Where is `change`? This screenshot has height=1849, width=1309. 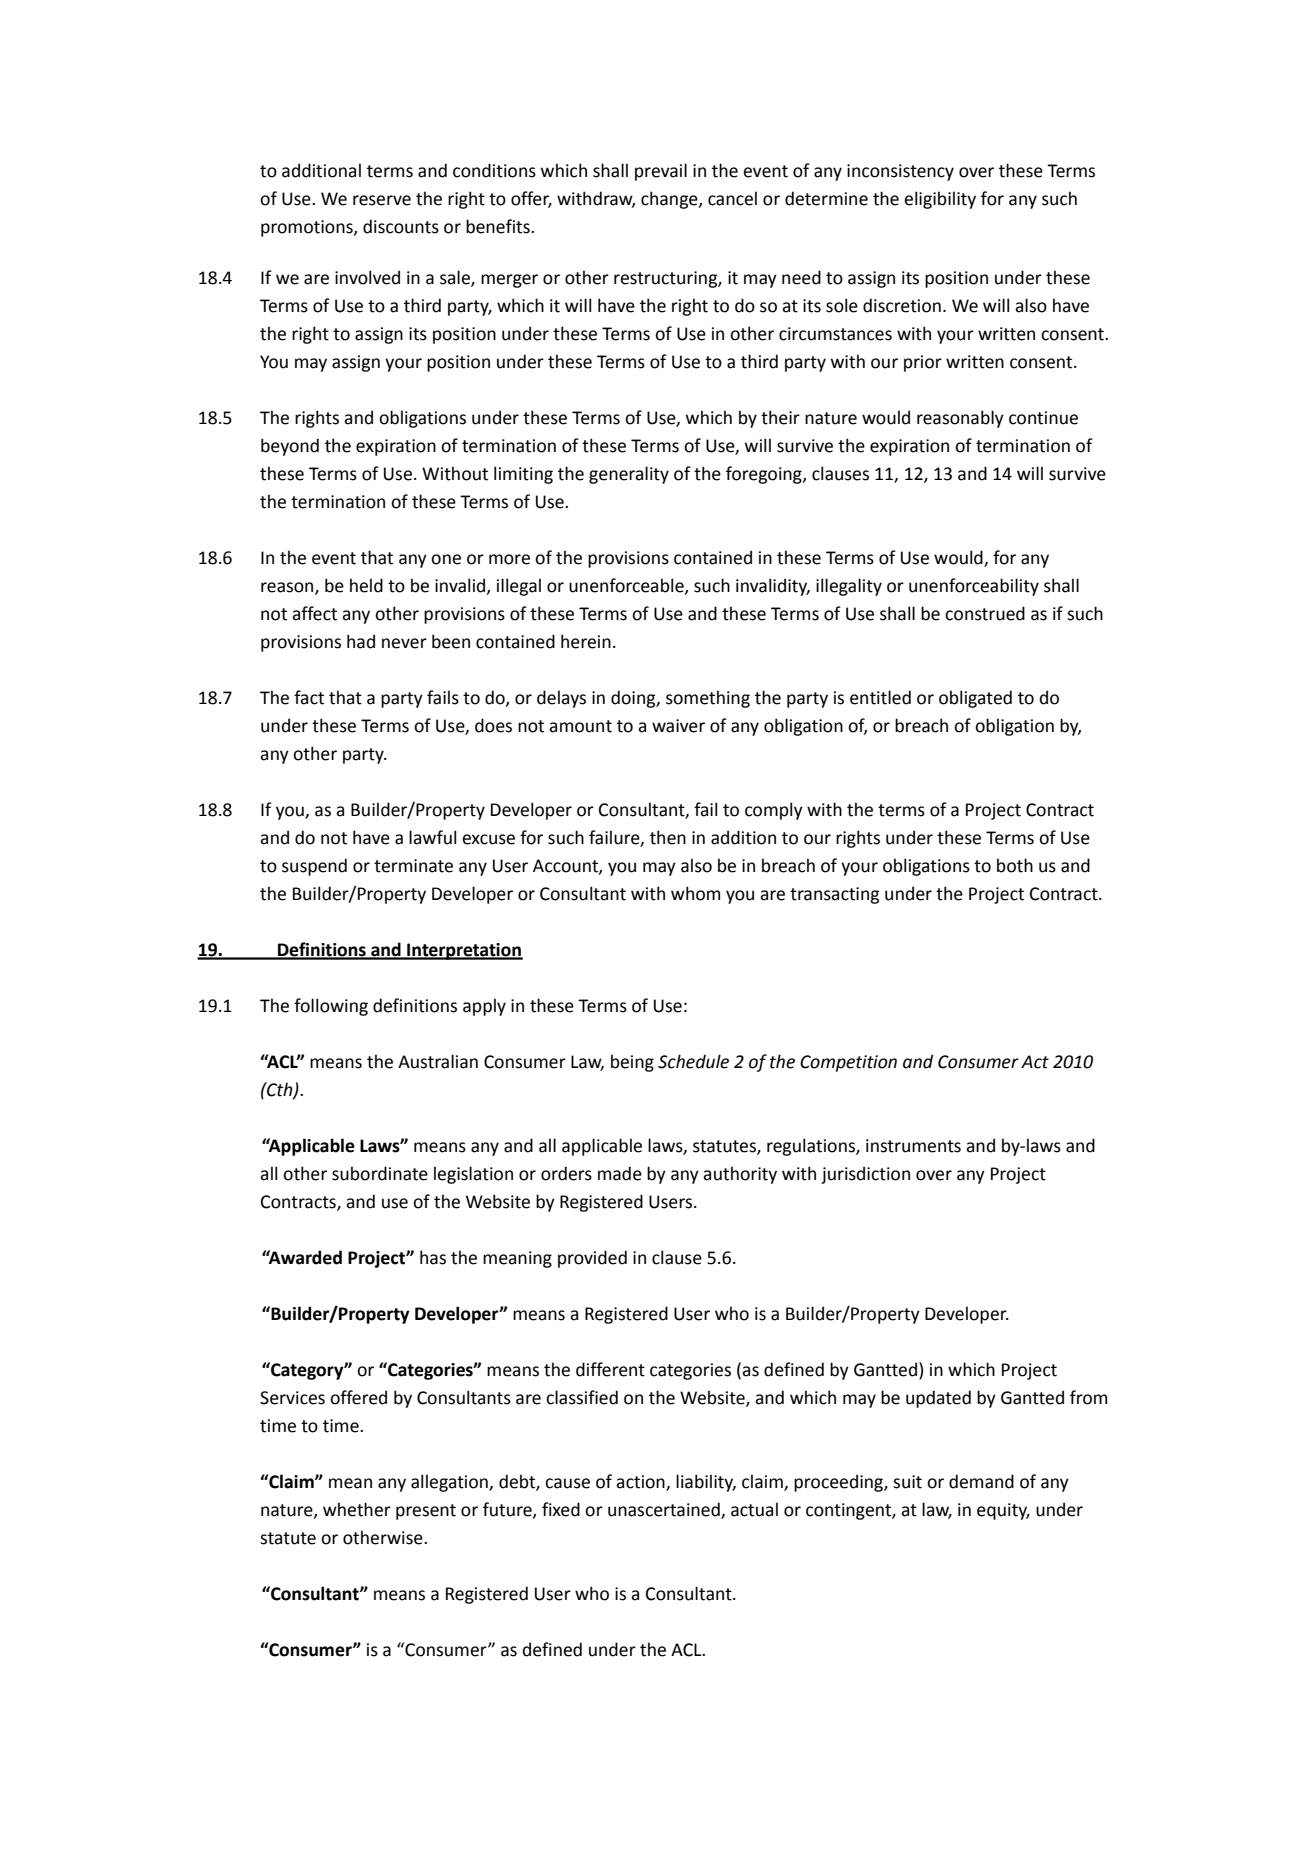
change is located at coordinates (670, 200).
